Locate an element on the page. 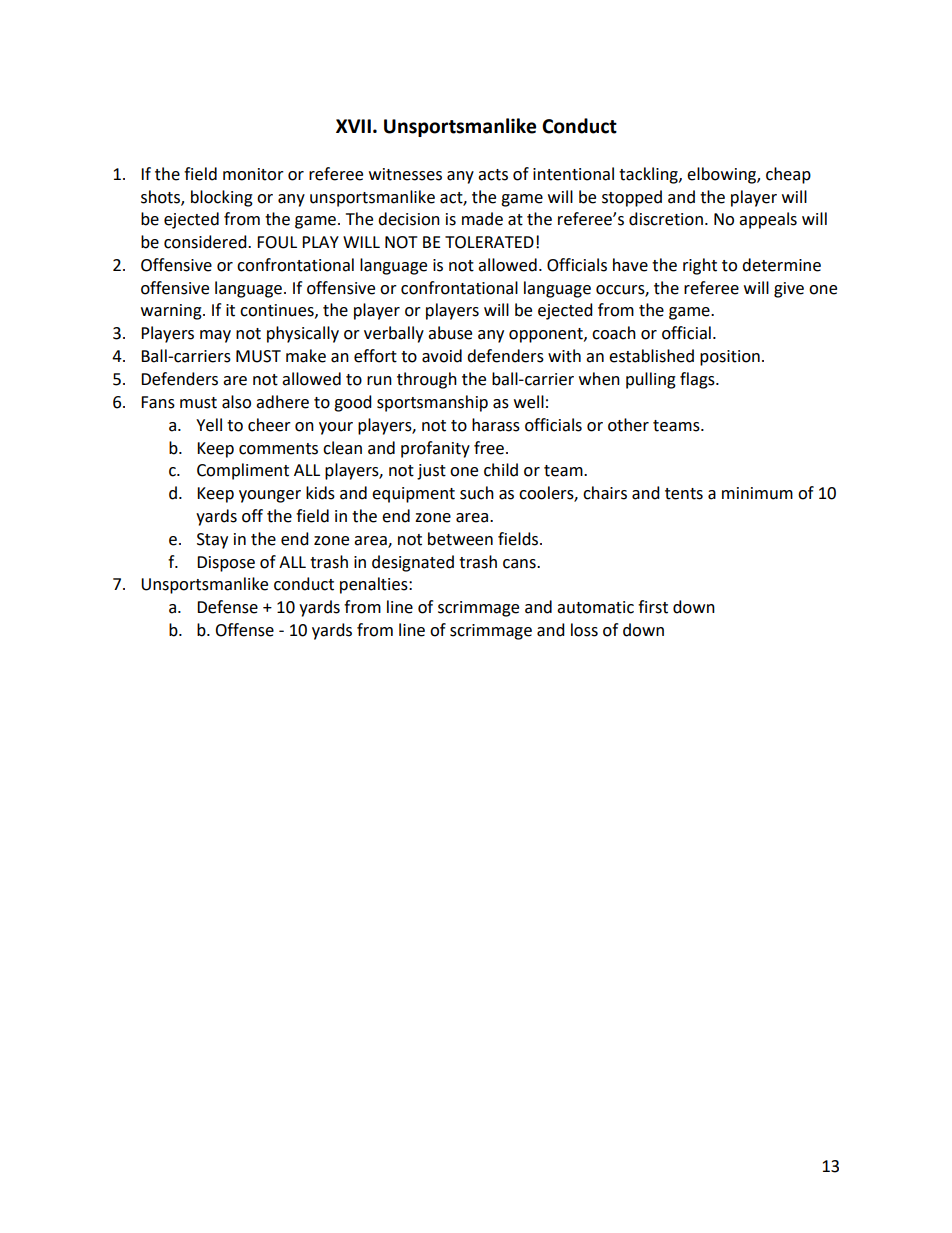  give is located at coordinates (789, 290).
